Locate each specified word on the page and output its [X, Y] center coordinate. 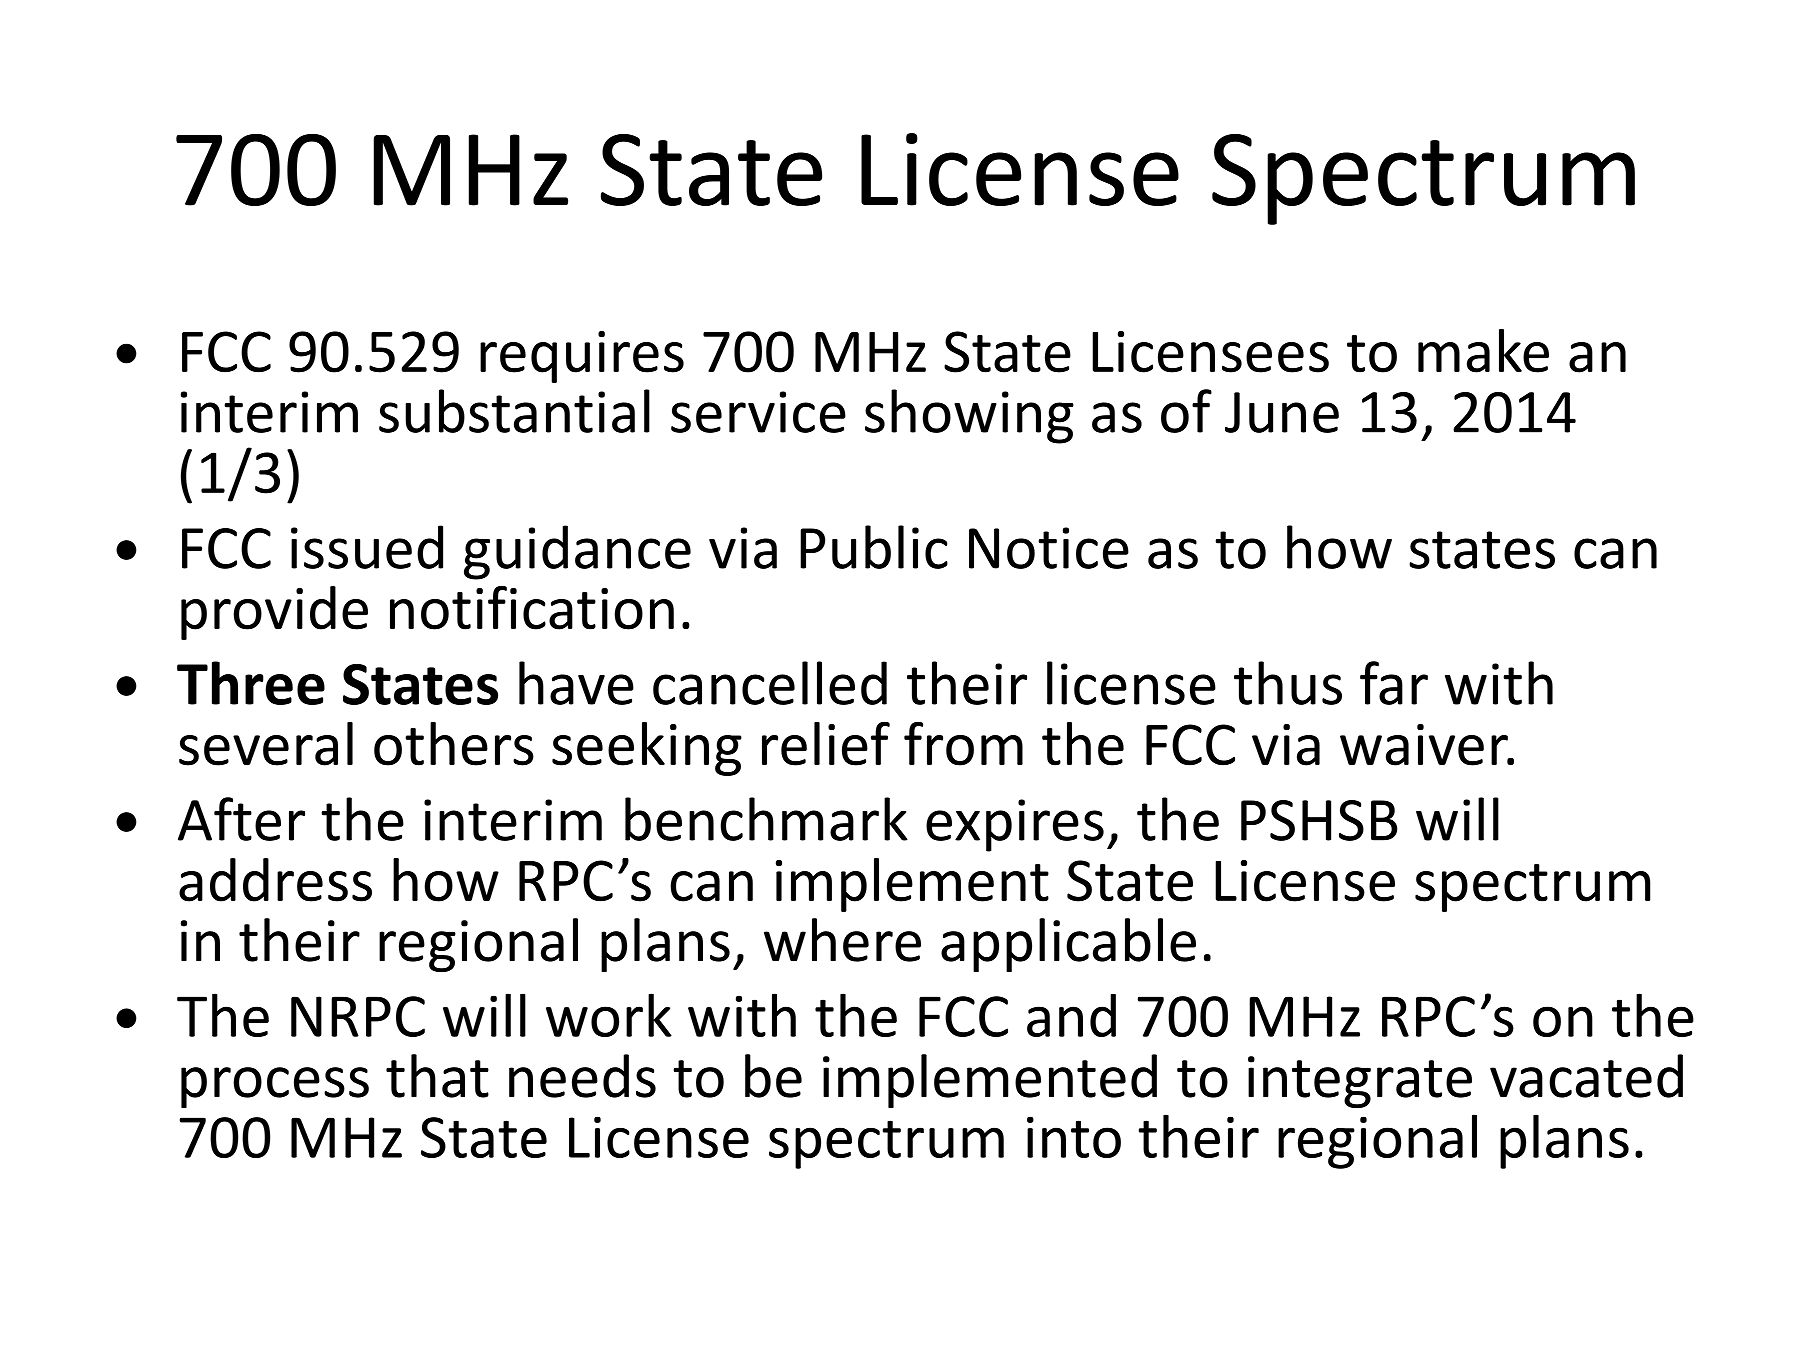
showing [969, 416]
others [454, 744]
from [963, 744]
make [1483, 351]
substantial [514, 411]
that [437, 1076]
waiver [1425, 745]
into [1074, 1137]
